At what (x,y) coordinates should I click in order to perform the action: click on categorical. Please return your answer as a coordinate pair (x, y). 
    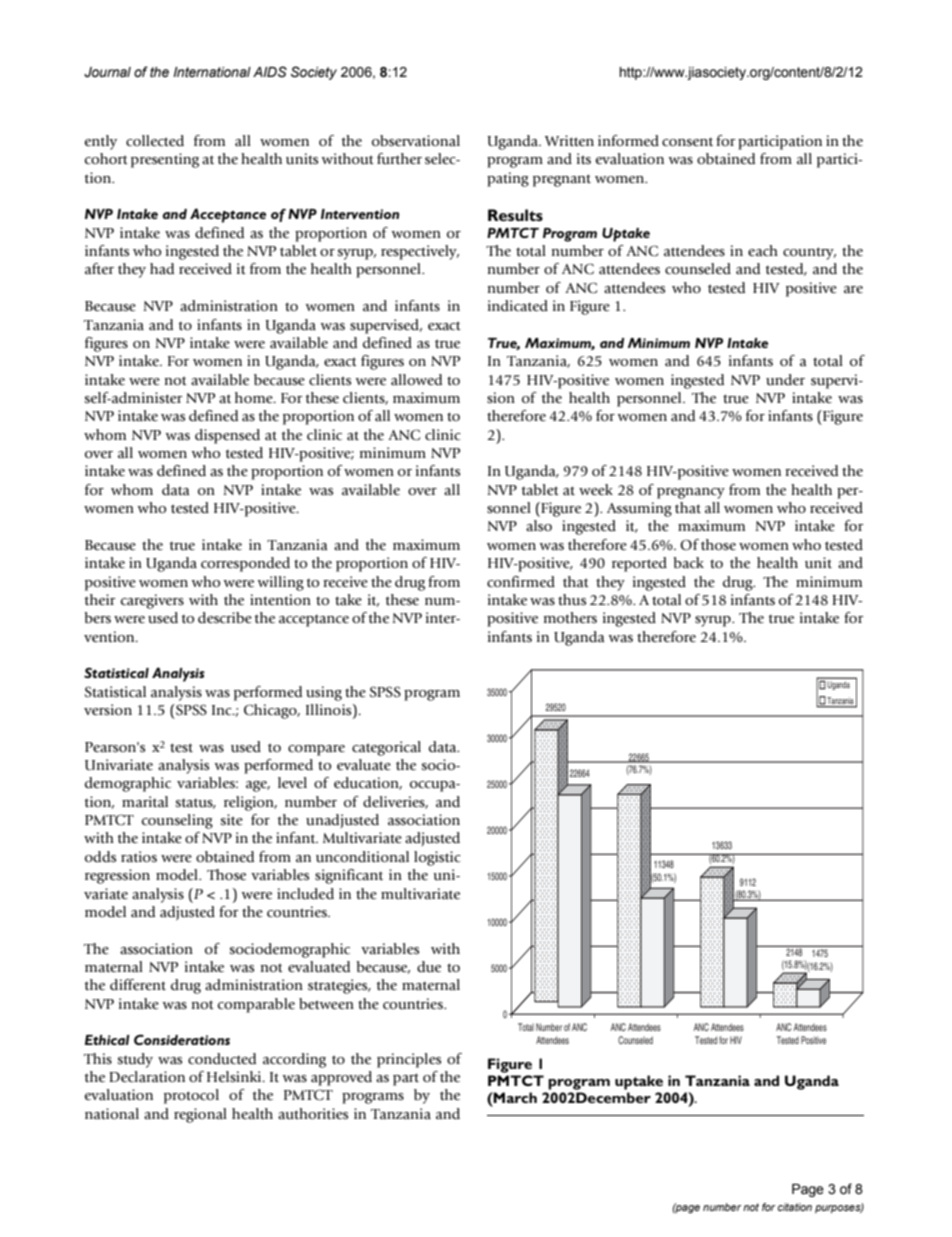
    Looking at the image, I should click on (386, 748).
